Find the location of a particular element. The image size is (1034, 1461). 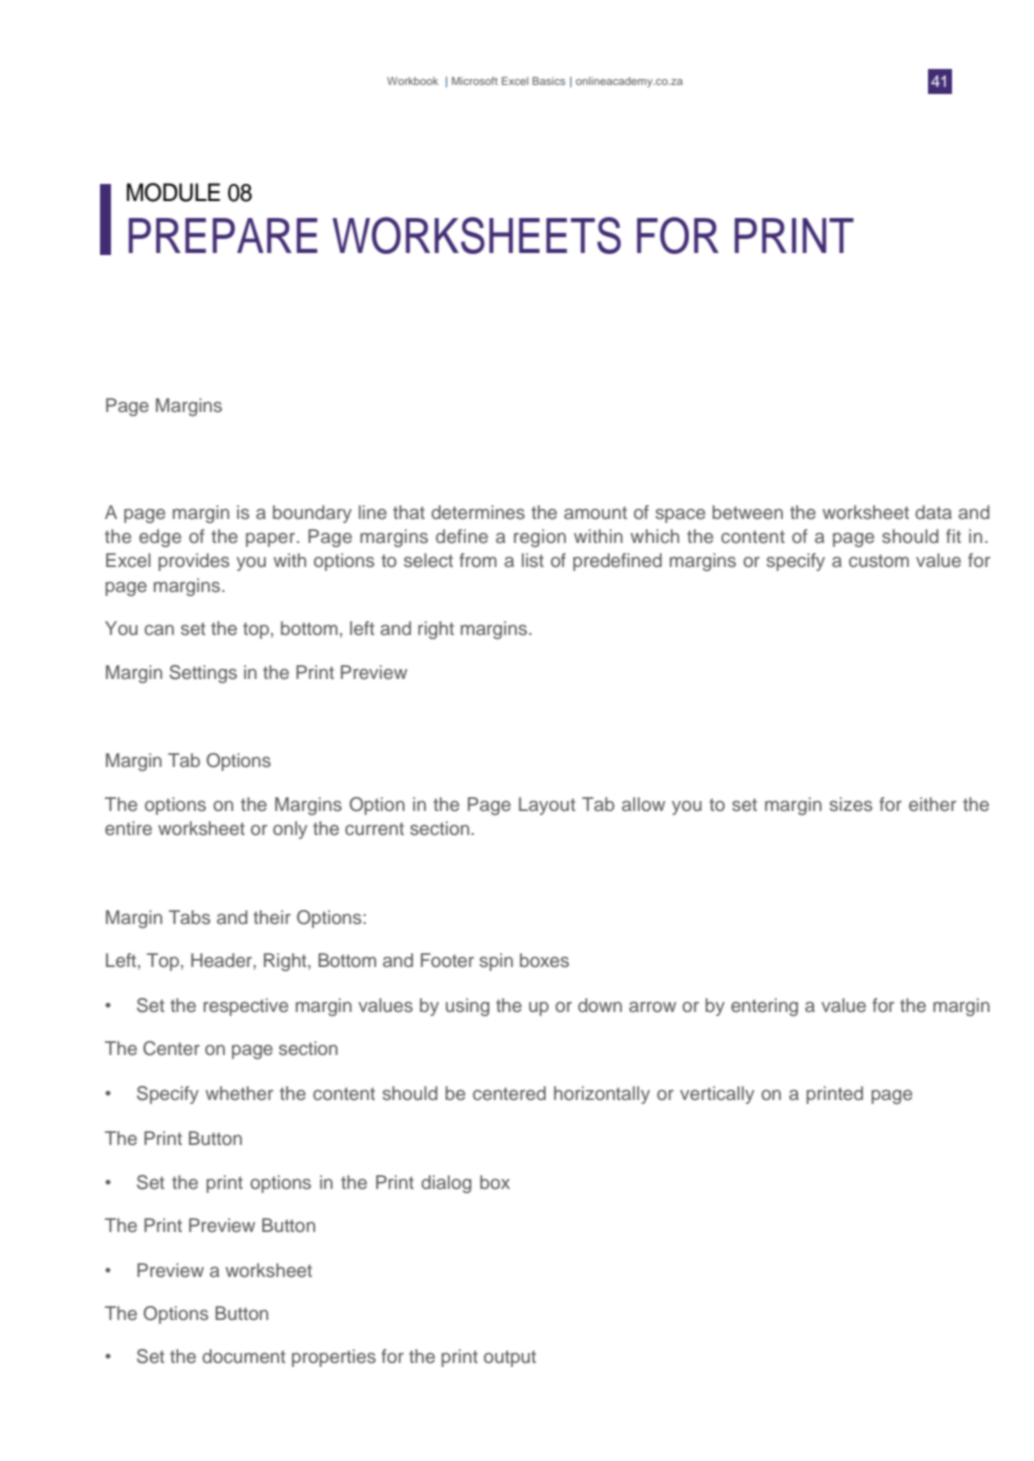

vertically is located at coordinates (717, 1095).
